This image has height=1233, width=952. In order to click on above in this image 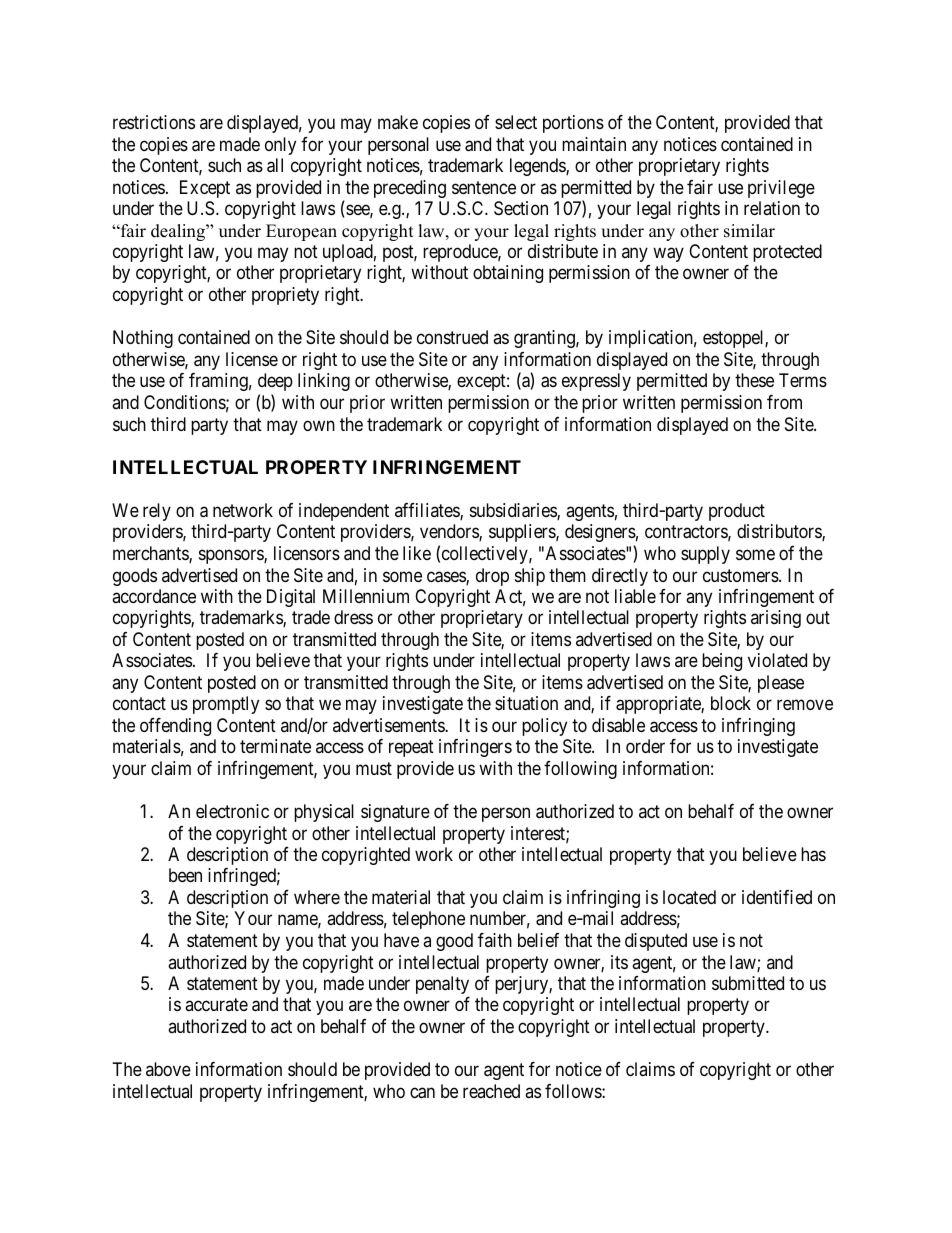, I will do `click(168, 1069)`.
